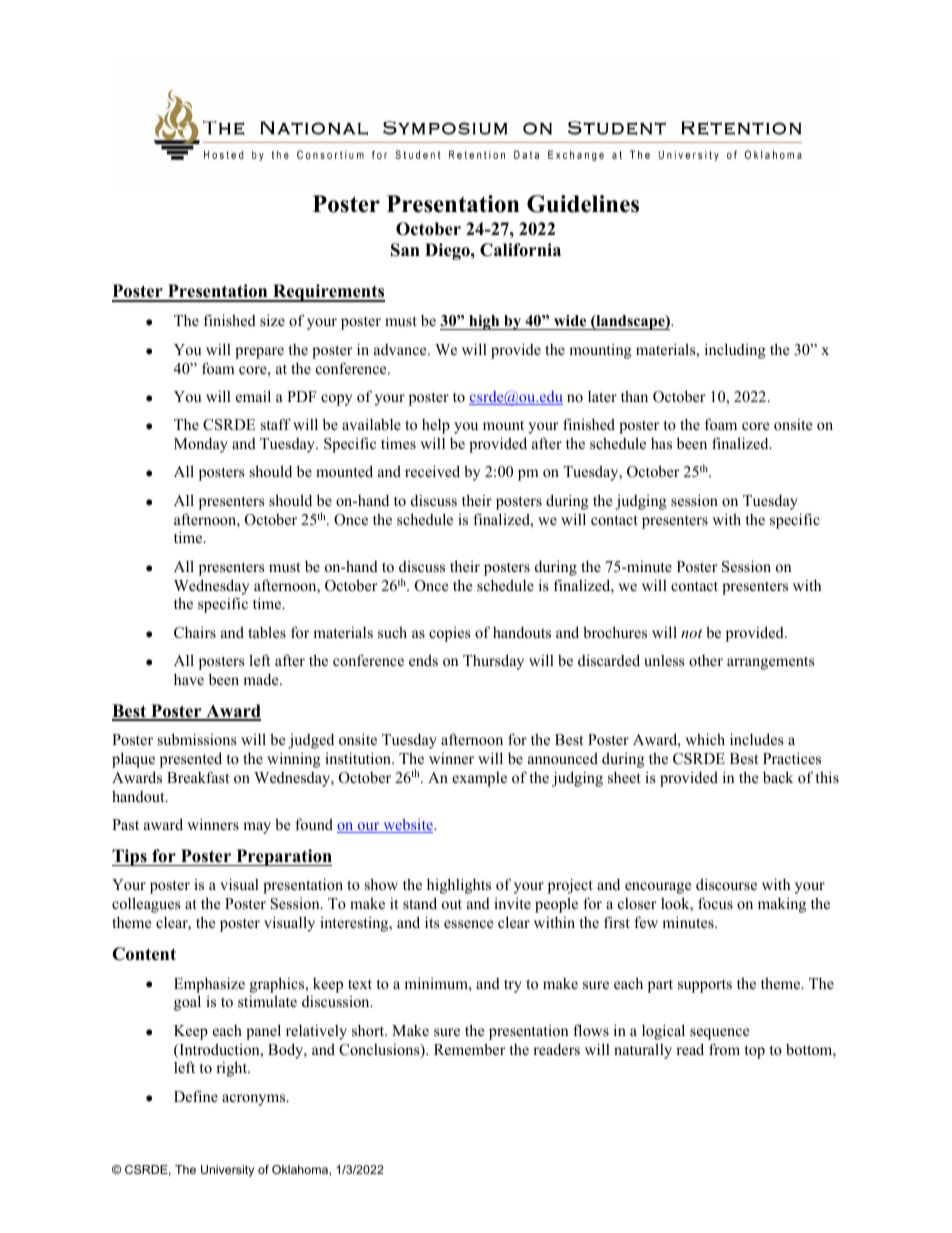 This screenshot has width=952, height=1233. Describe the element at coordinates (755, 1052) in the screenshot. I see `top` at that location.
